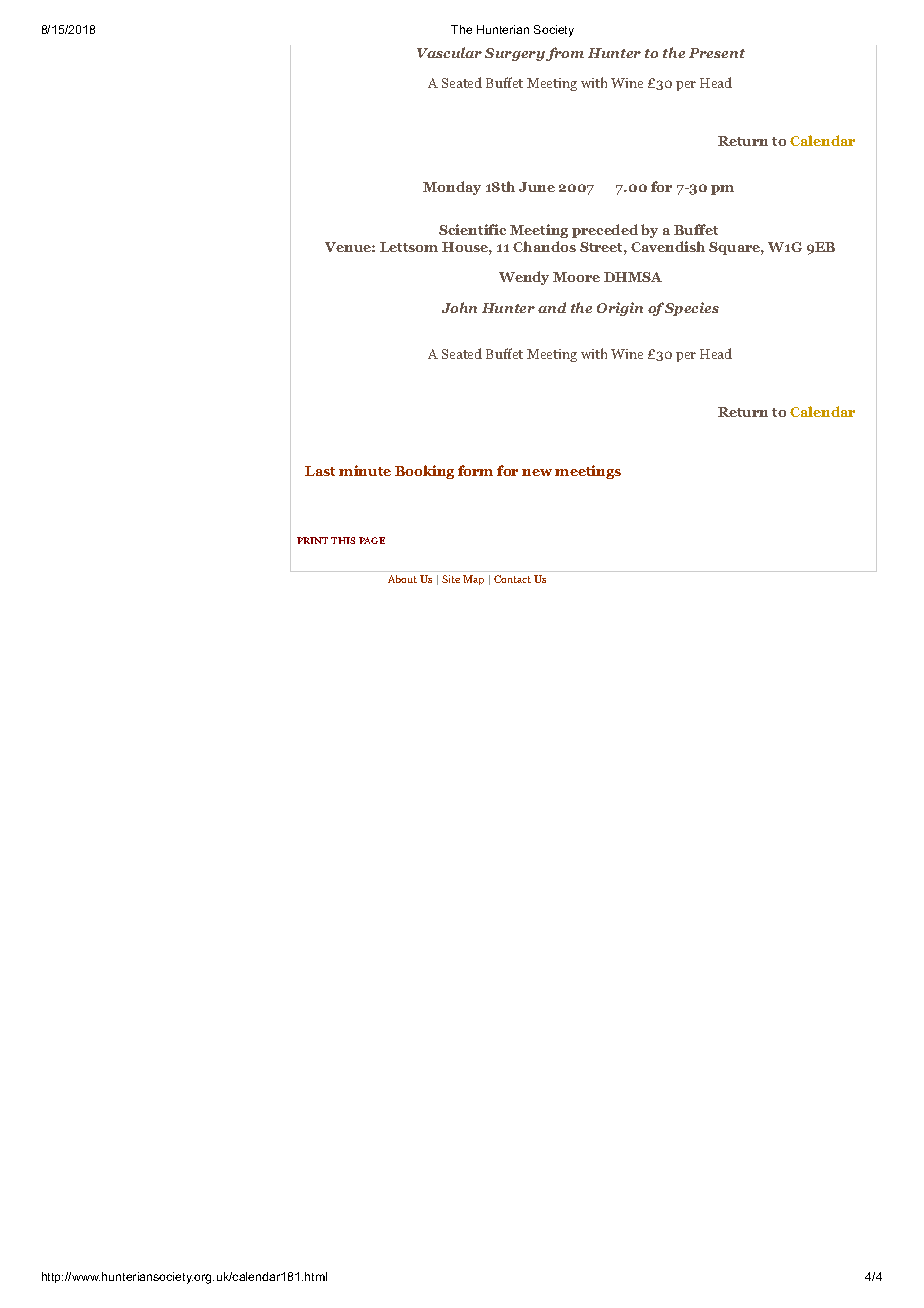  What do you see at coordinates (515, 54) in the image?
I see `Surgery` at bounding box center [515, 54].
